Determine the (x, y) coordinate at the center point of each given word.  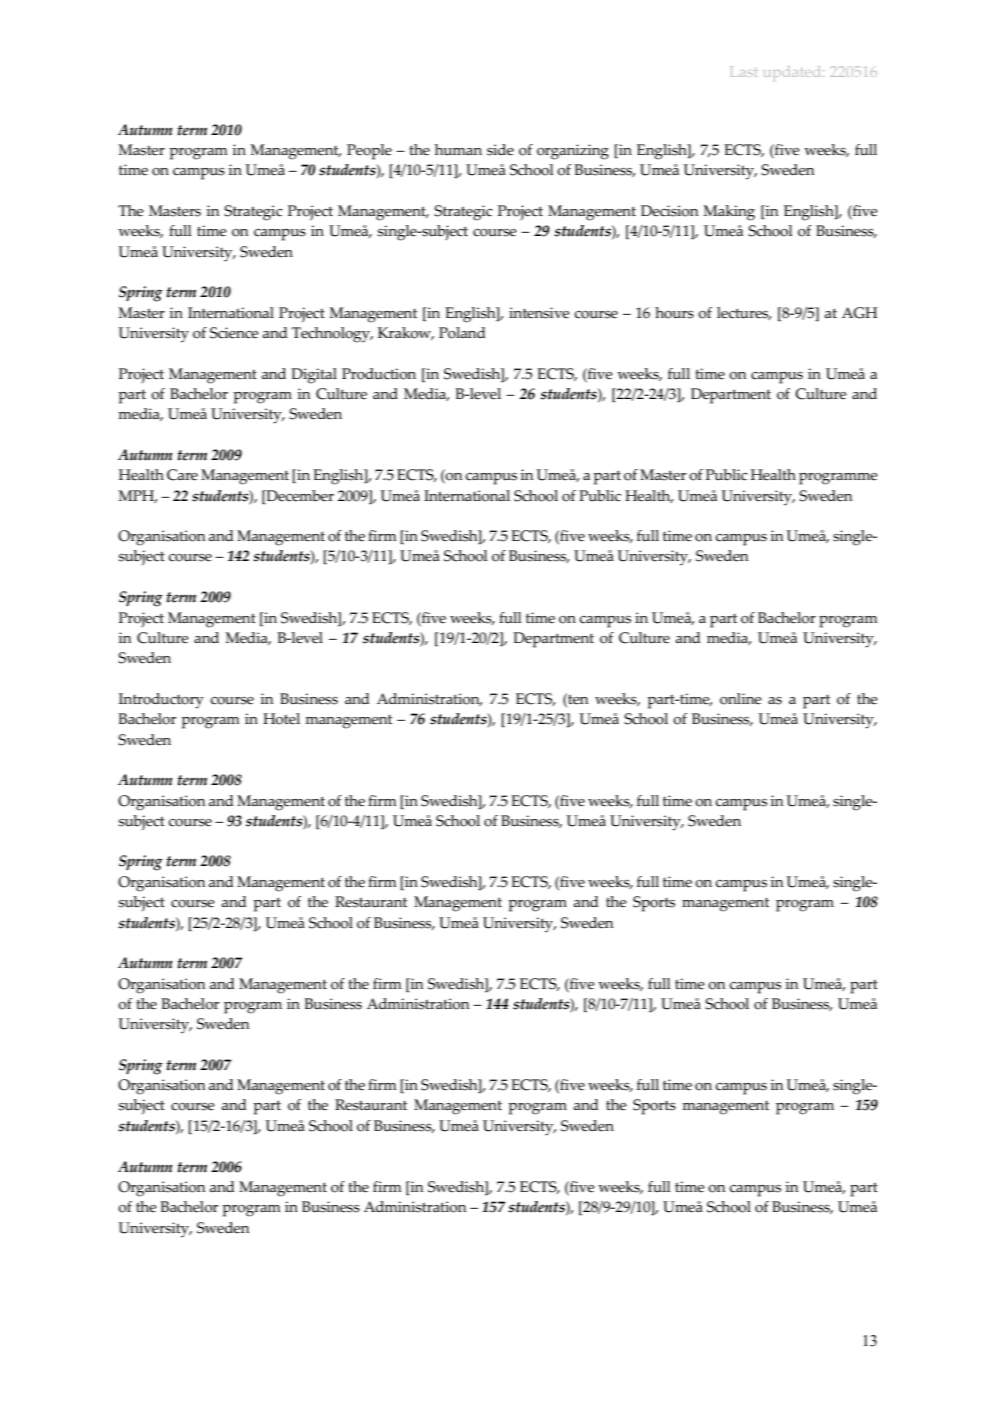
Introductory (161, 701)
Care (182, 475)
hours (674, 313)
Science (234, 333)
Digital (314, 376)
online (741, 699)
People (369, 152)
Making (729, 213)
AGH (859, 313)
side (500, 150)
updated (794, 73)
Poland (462, 333)
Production (379, 374)
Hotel (281, 719)
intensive (539, 313)
